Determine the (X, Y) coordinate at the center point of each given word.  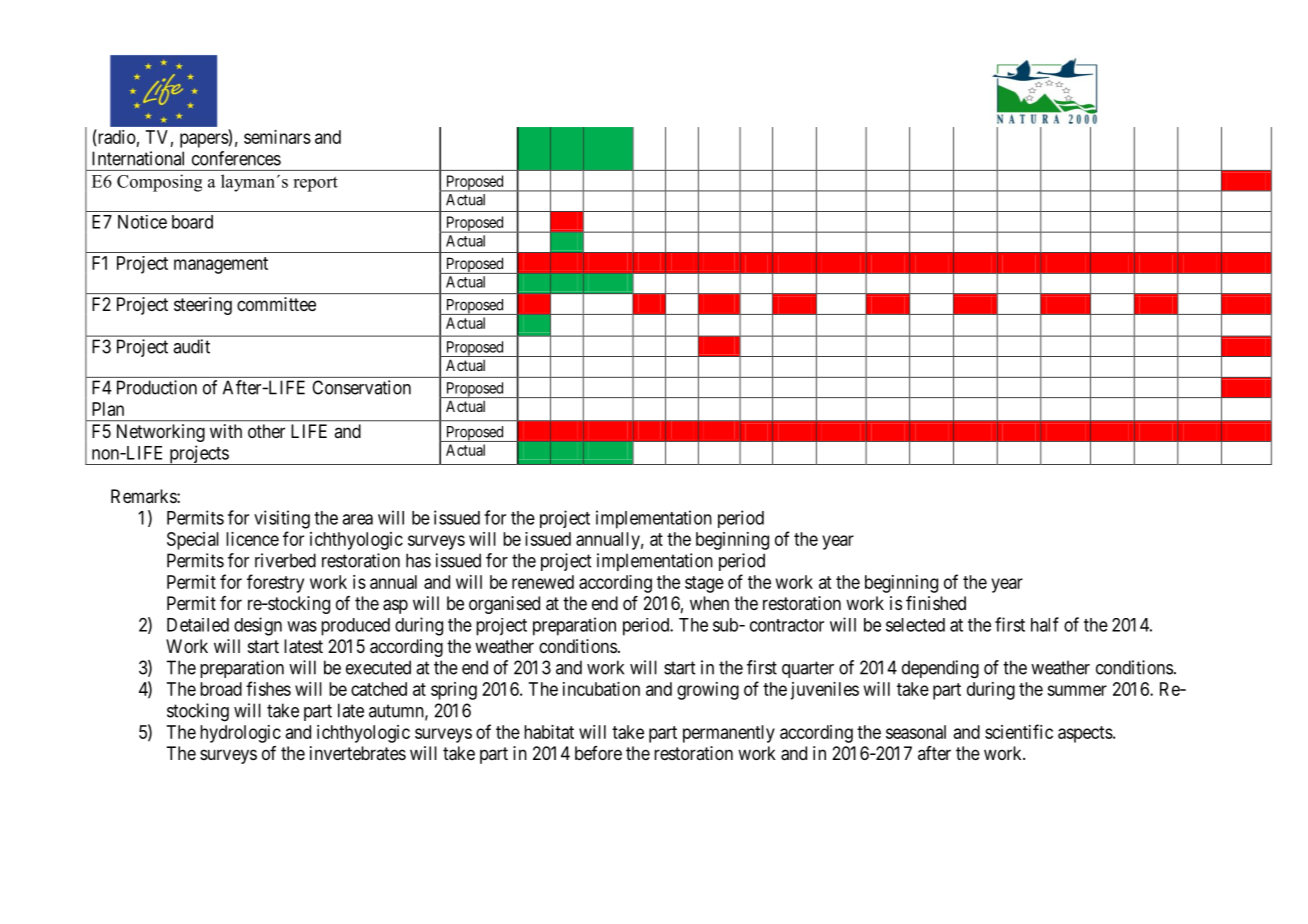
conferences (236, 158)
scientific (1019, 731)
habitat (549, 732)
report (315, 184)
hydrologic (240, 734)
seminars (277, 137)
